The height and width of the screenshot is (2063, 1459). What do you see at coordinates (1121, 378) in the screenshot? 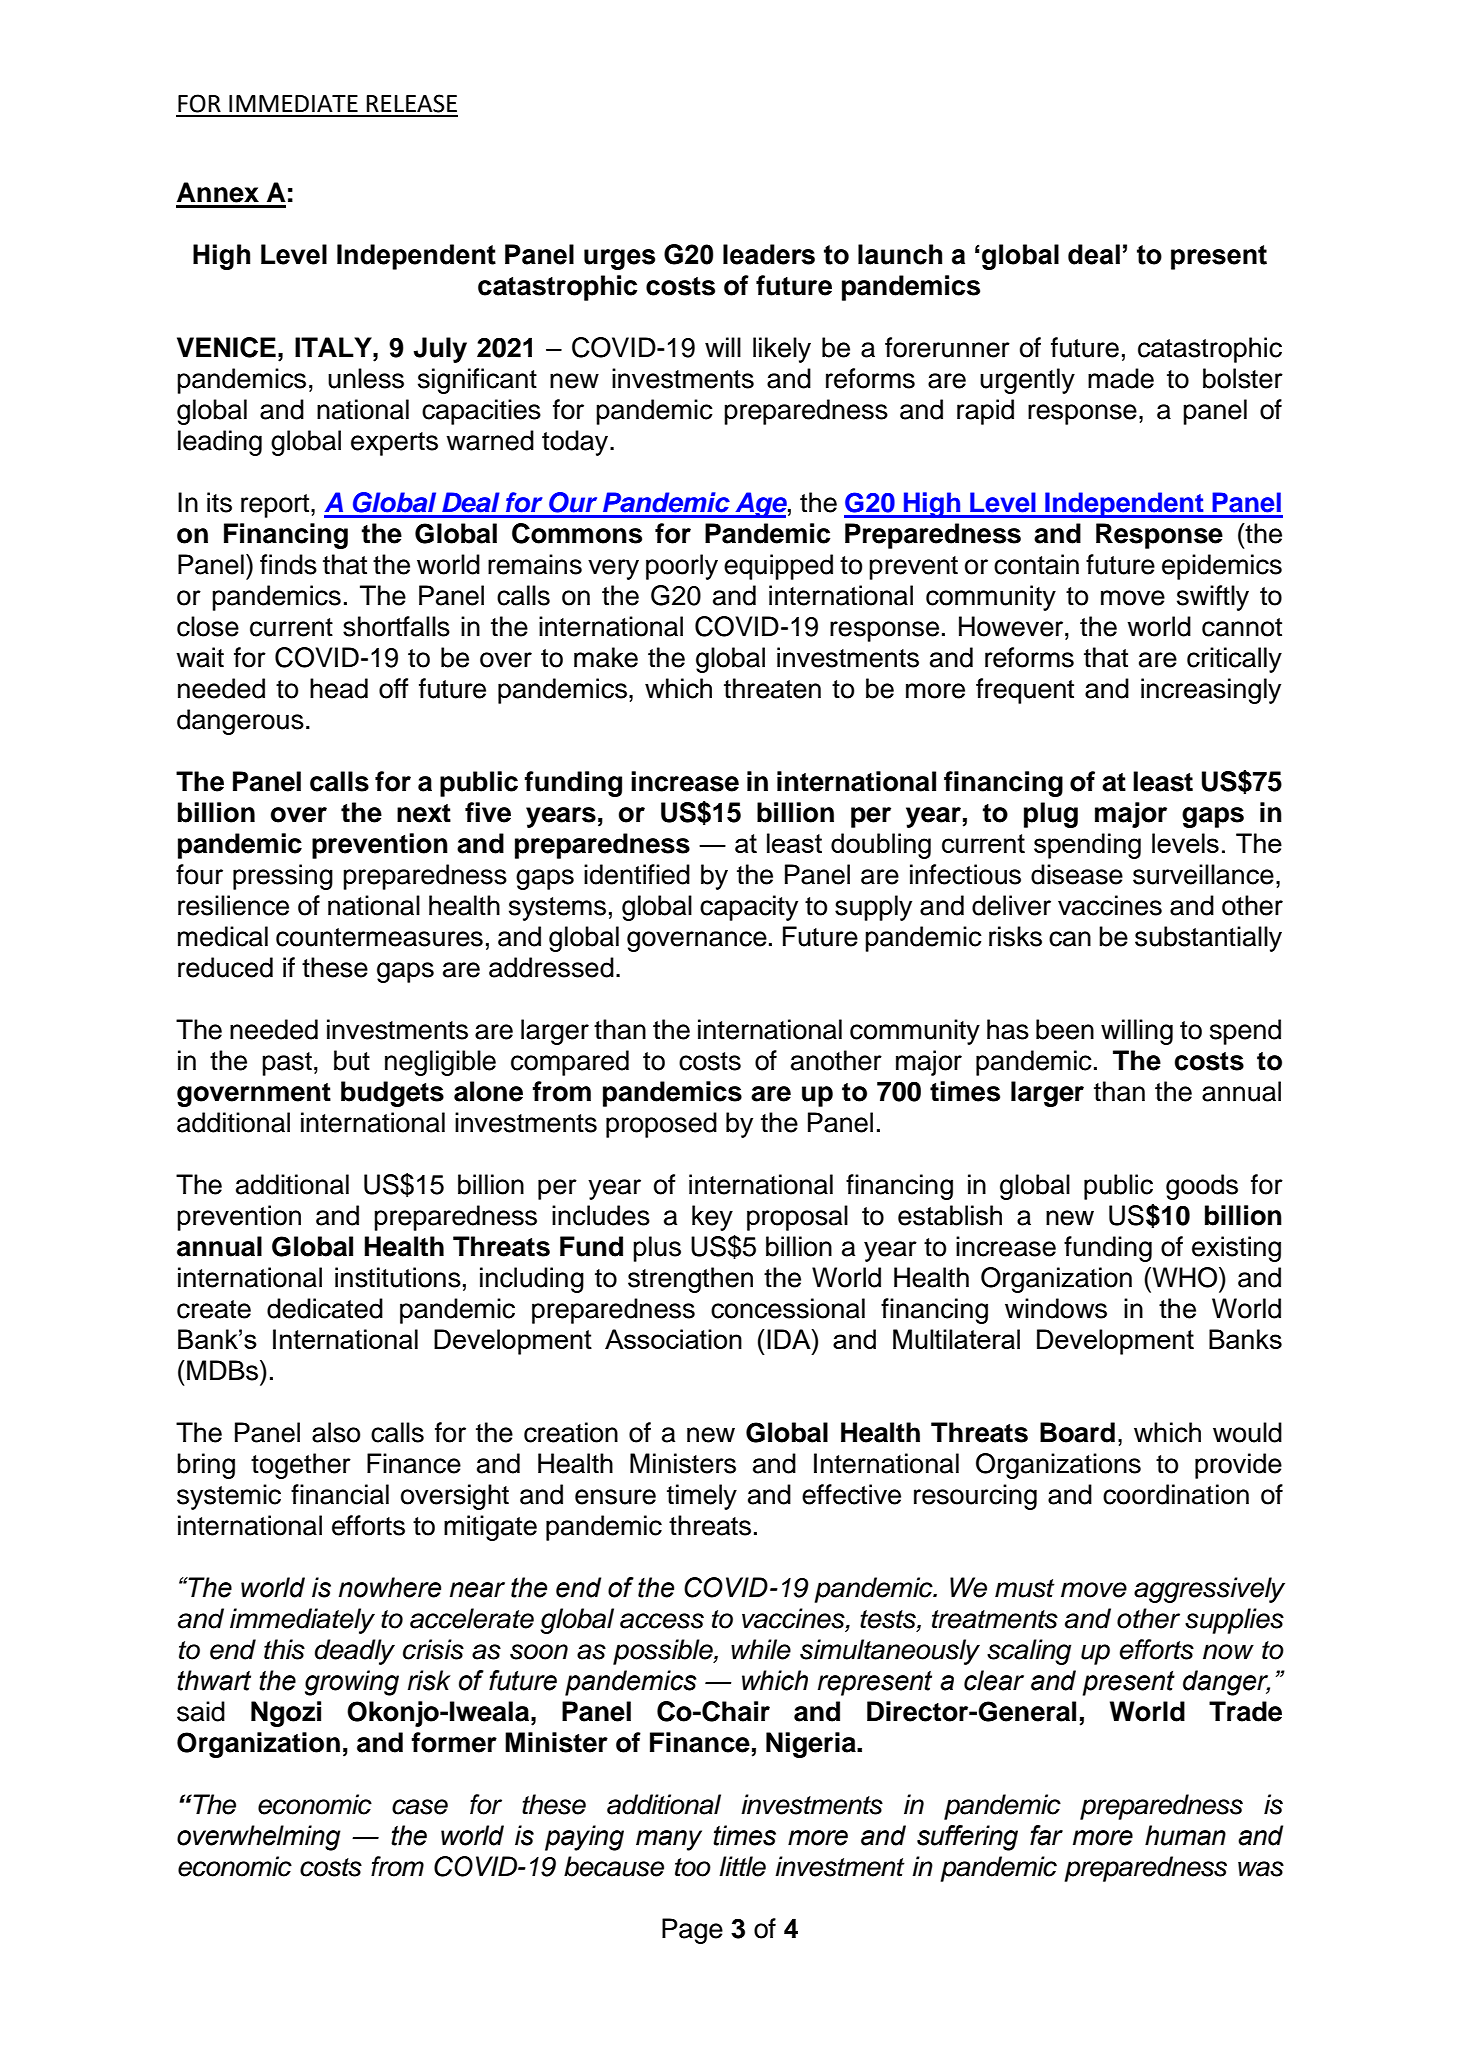
I see `made` at bounding box center [1121, 378].
